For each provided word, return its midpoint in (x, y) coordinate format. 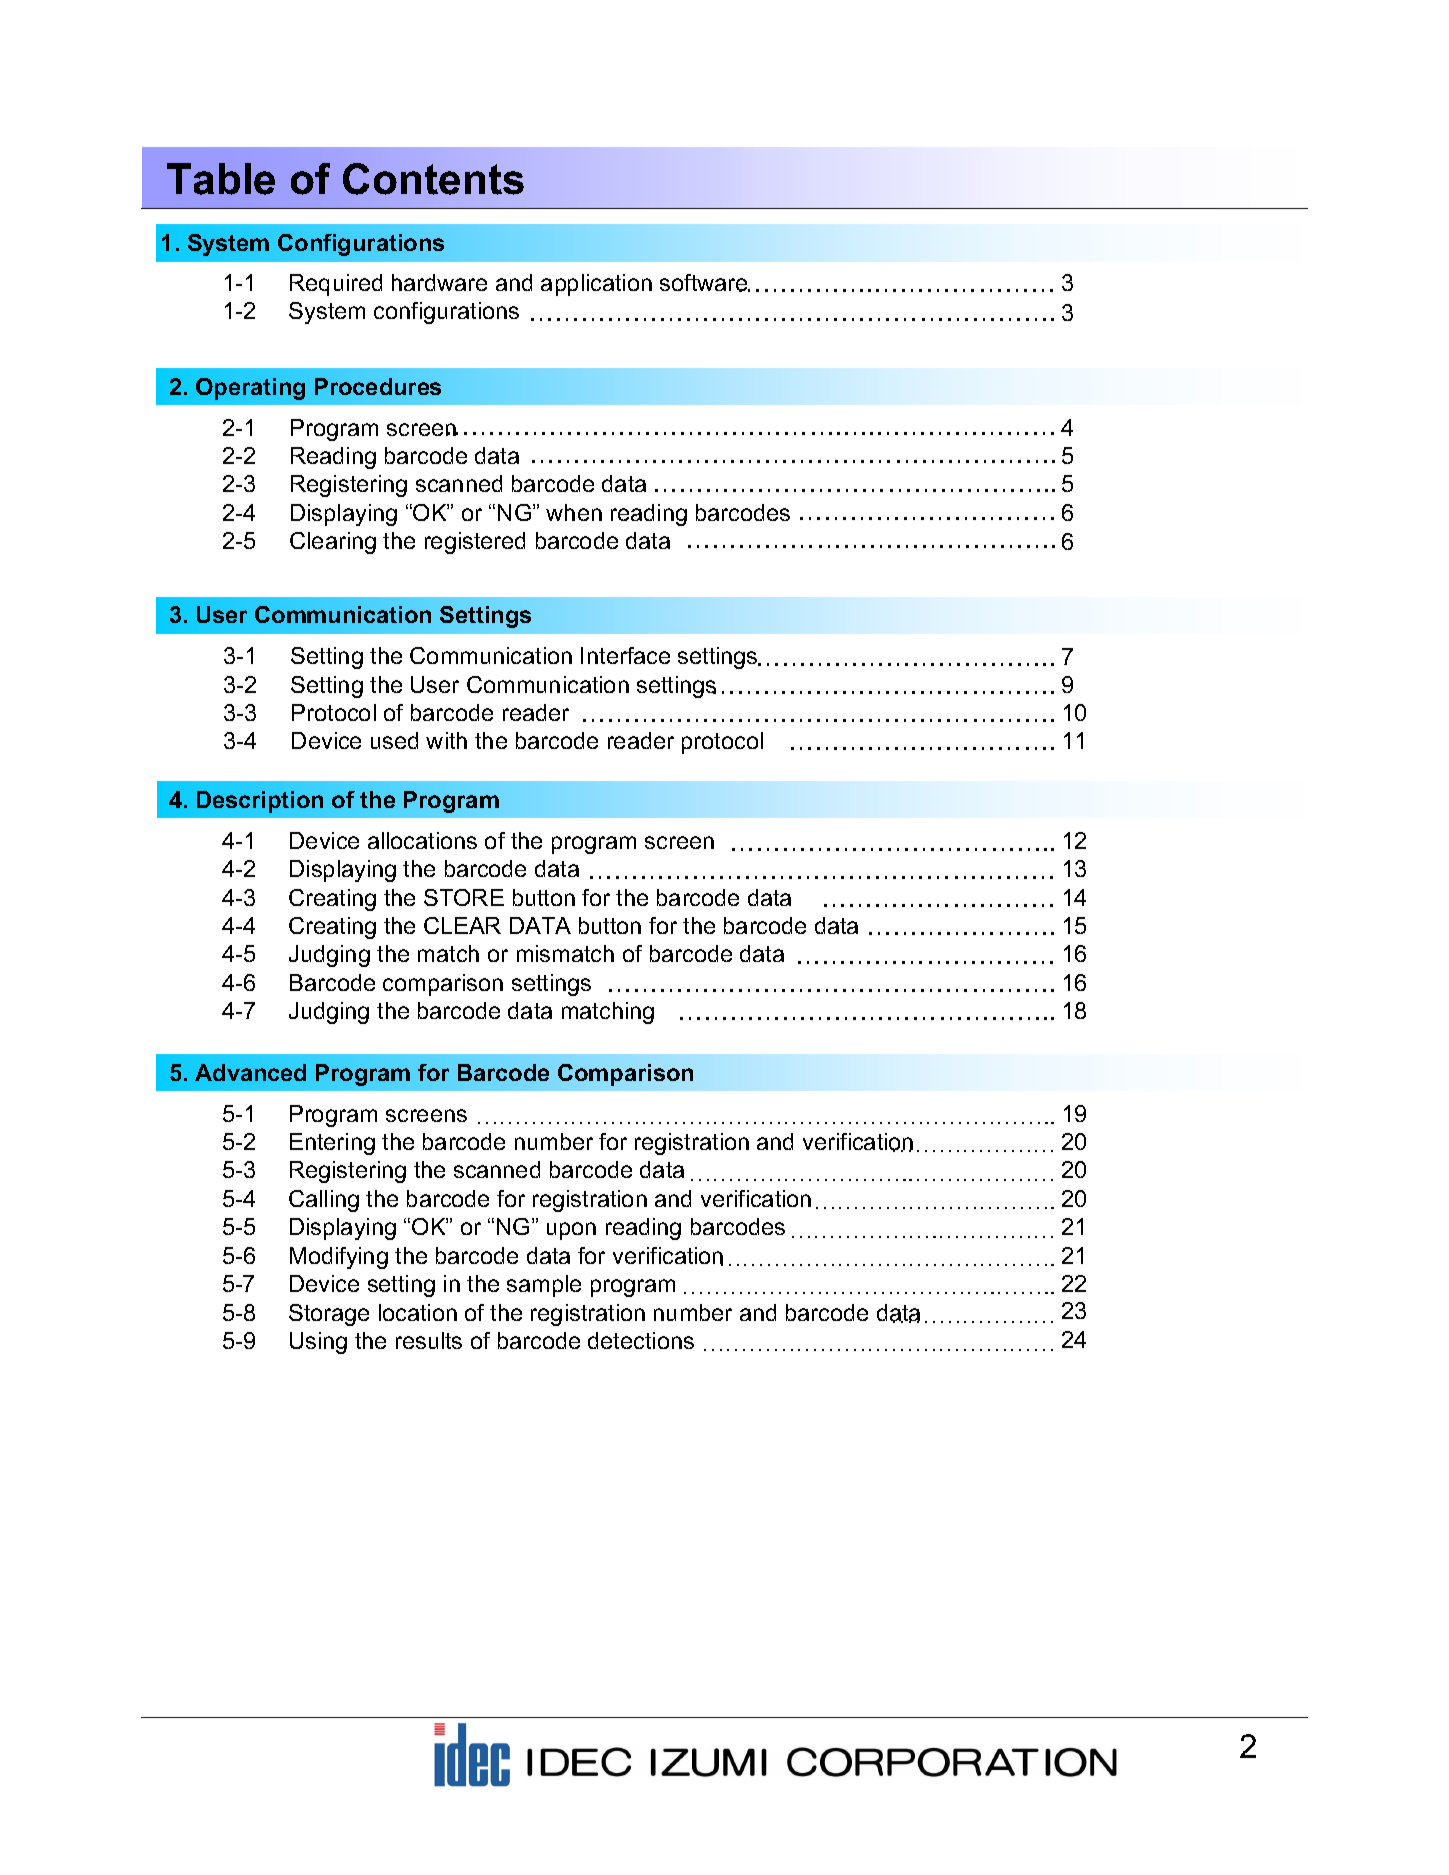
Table (221, 179)
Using (318, 1343)
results (429, 1340)
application (596, 285)
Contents (433, 179)
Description (260, 802)
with (446, 740)
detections (641, 1340)
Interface (625, 655)
